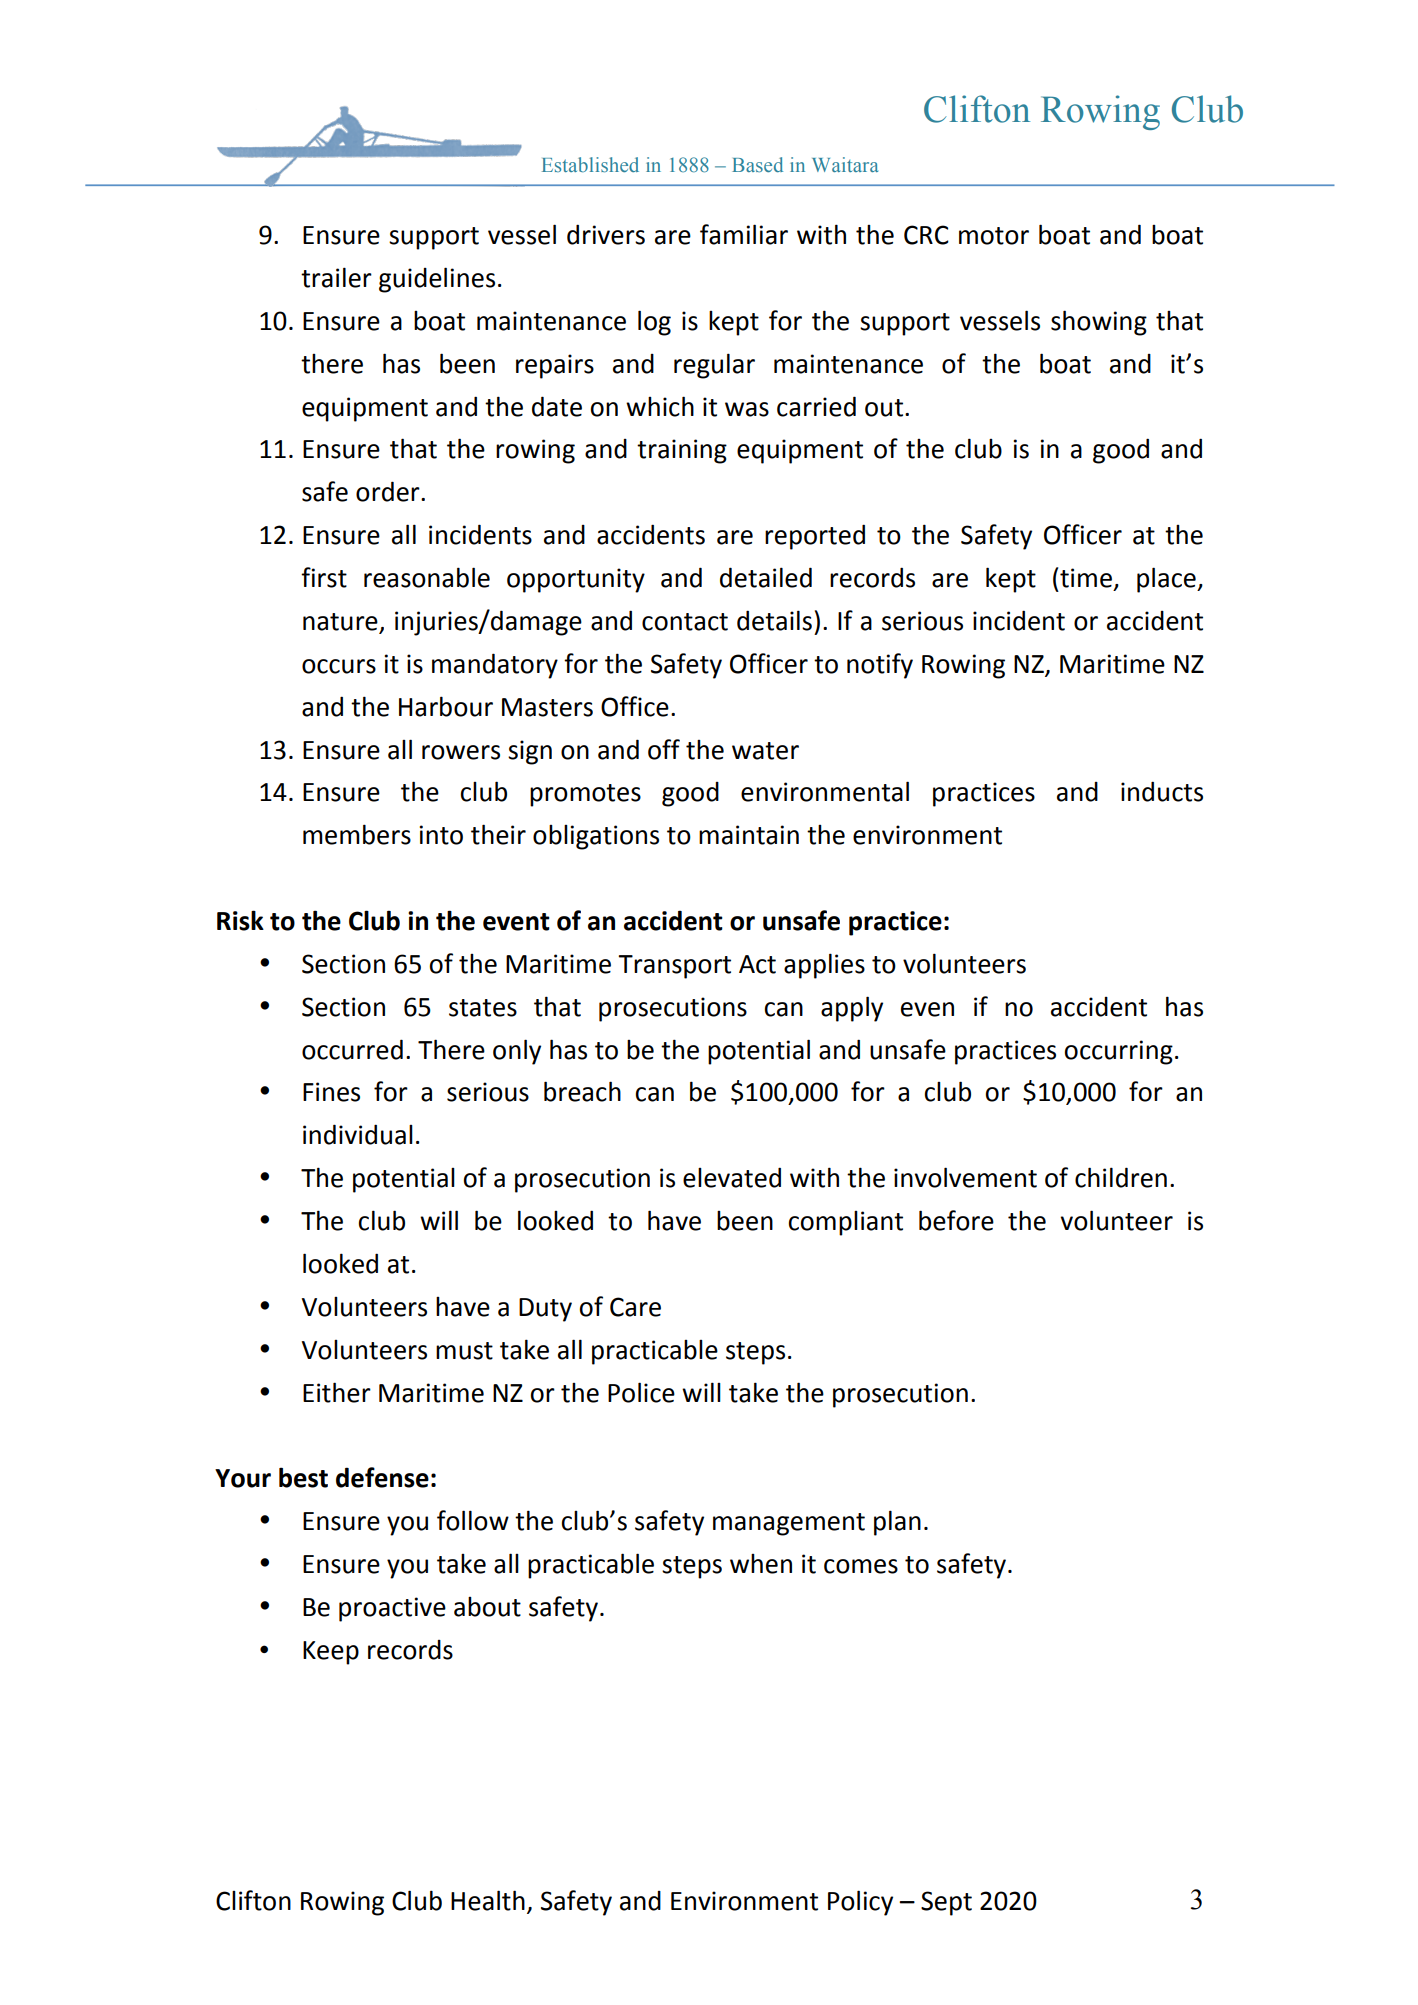 Image resolution: width=1418 pixels, height=2005 pixels. Describe the element at coordinates (336, 277) in the screenshot. I see `trailer` at that location.
